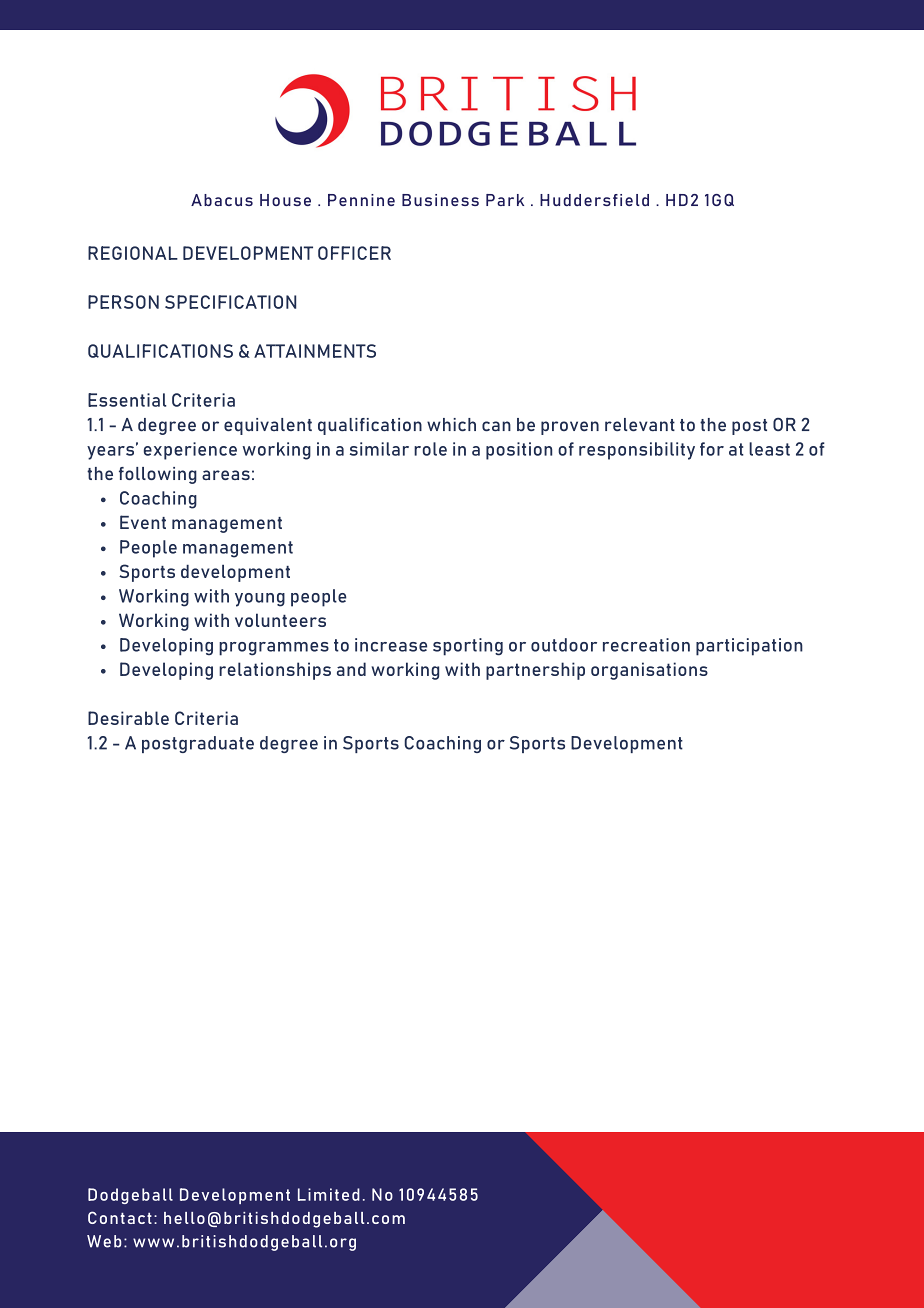 The image size is (924, 1308). What do you see at coordinates (440, 200) in the screenshot?
I see `Business` at bounding box center [440, 200].
